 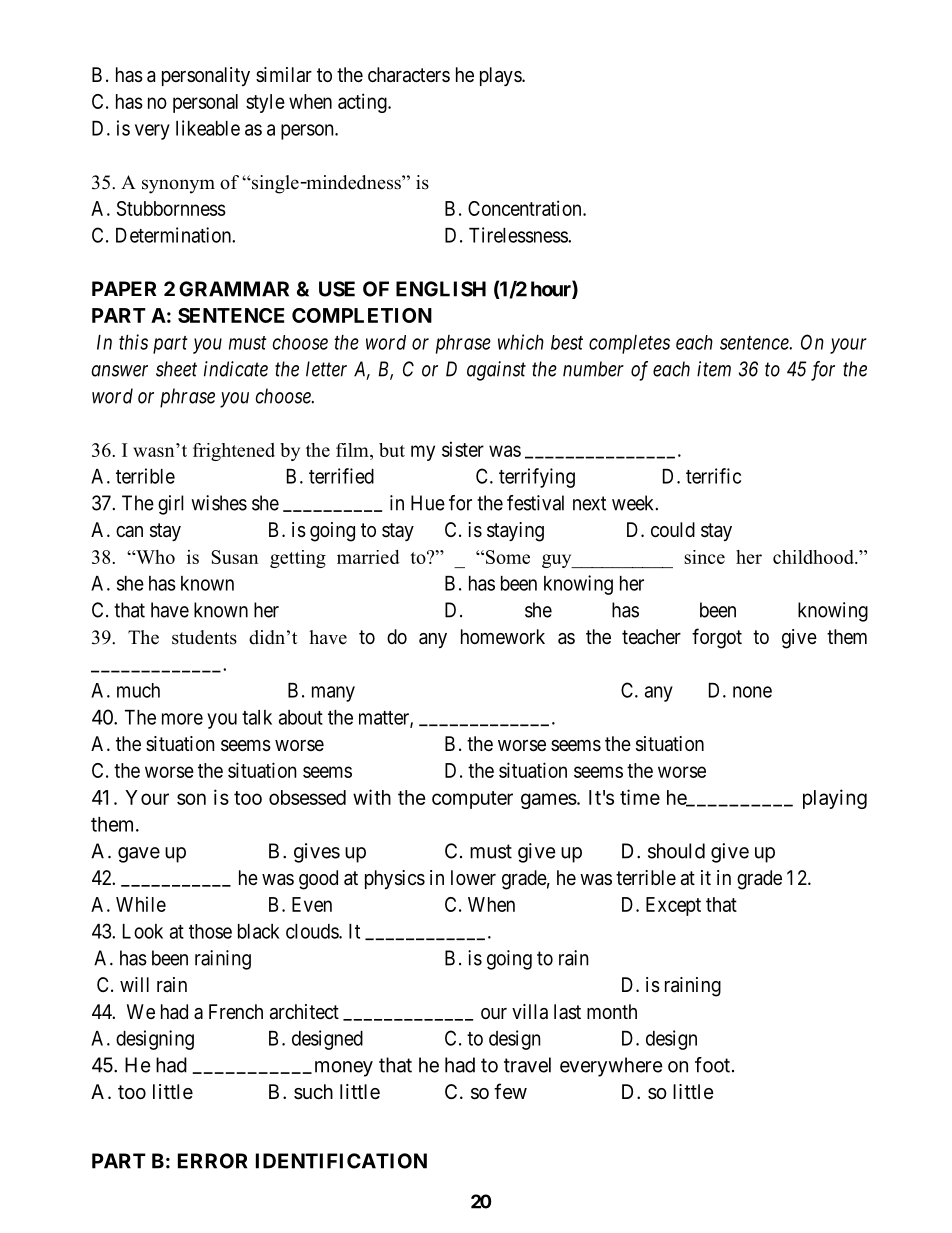 What do you see at coordinates (676, 851) in the page?
I see `should` at bounding box center [676, 851].
